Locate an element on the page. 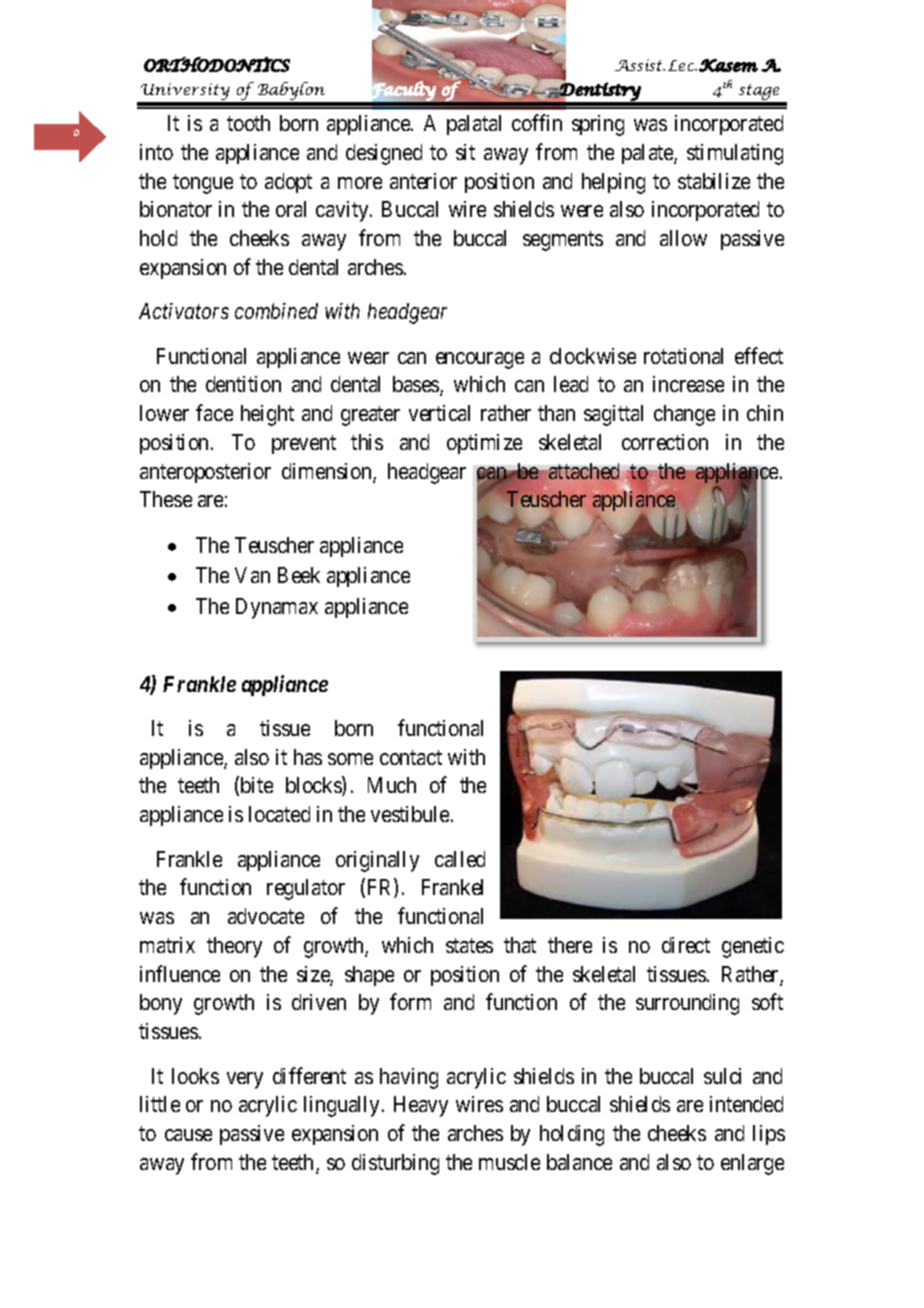 The image size is (924, 1308). stimulating is located at coordinates (735, 154).
